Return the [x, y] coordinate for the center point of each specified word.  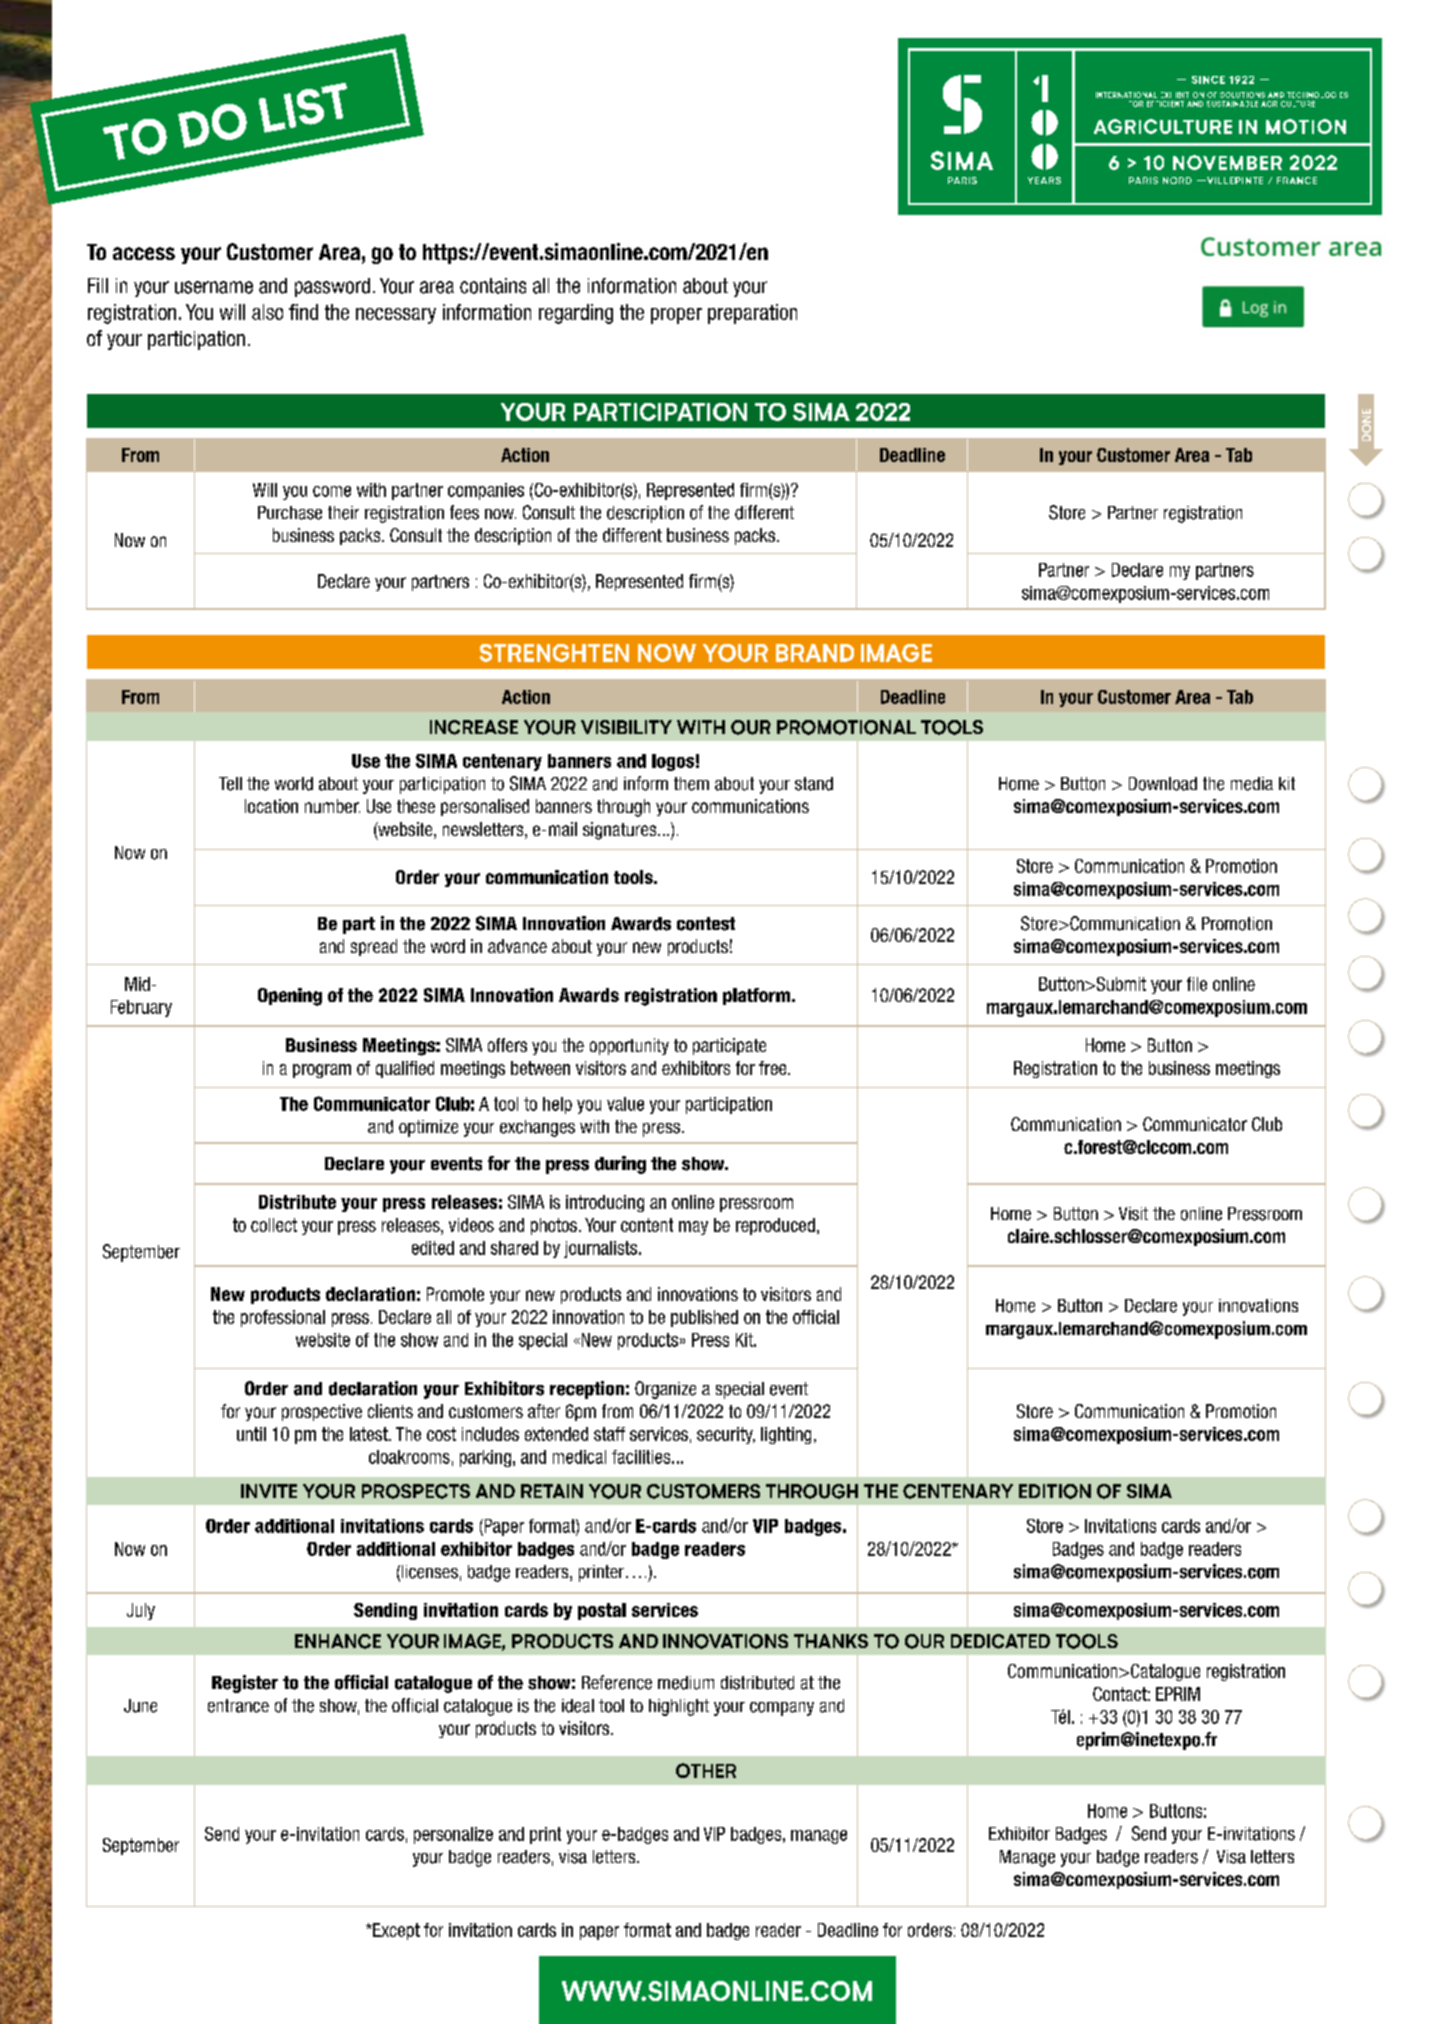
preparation [752, 314]
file [1197, 984]
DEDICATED [1000, 1641]
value [625, 1104]
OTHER [706, 1770]
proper [676, 316]
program [322, 1071]
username [214, 287]
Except [395, 1931]
